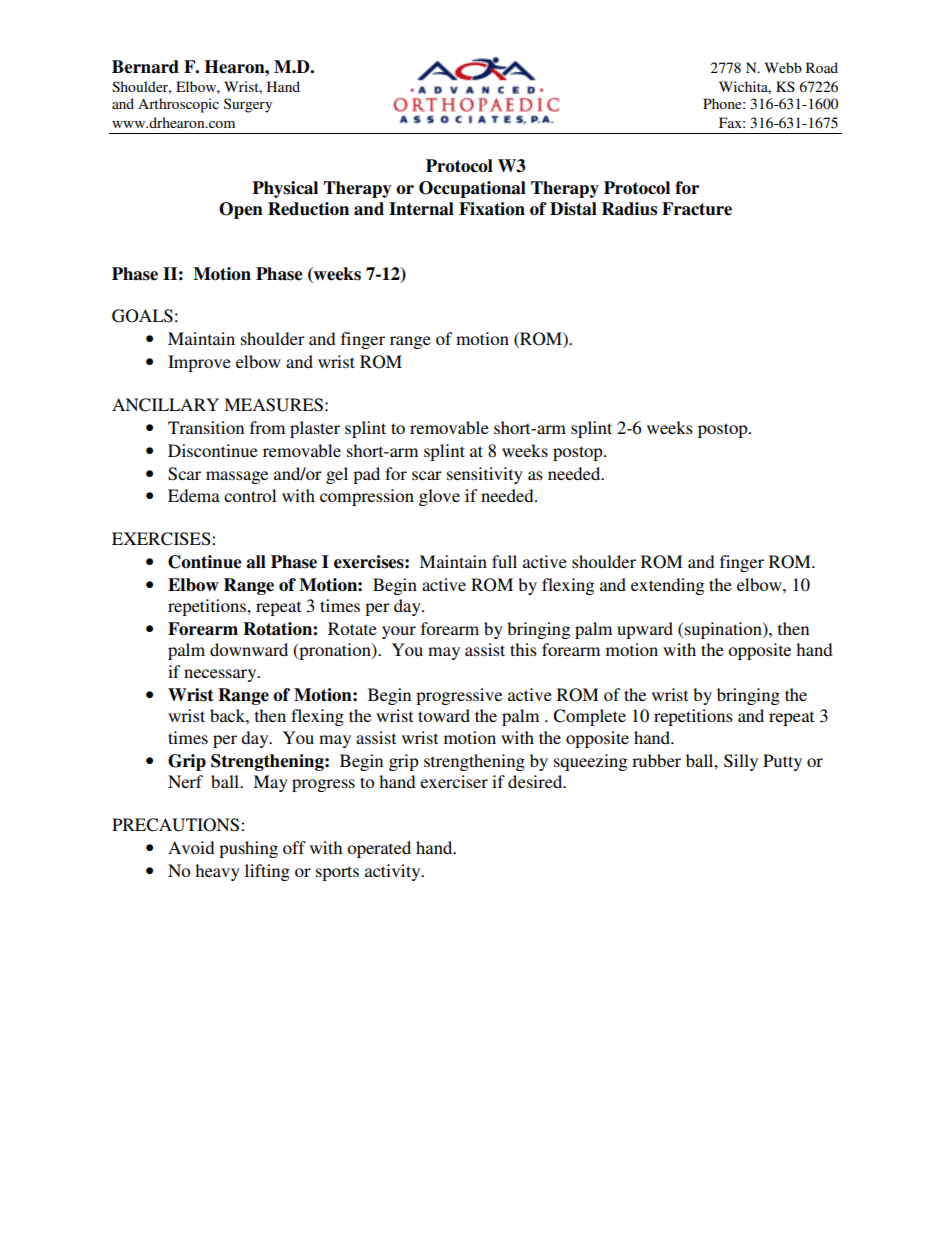 This page has height=1233, width=952. What do you see at coordinates (394, 872) in the page?
I see `activity` at bounding box center [394, 872].
